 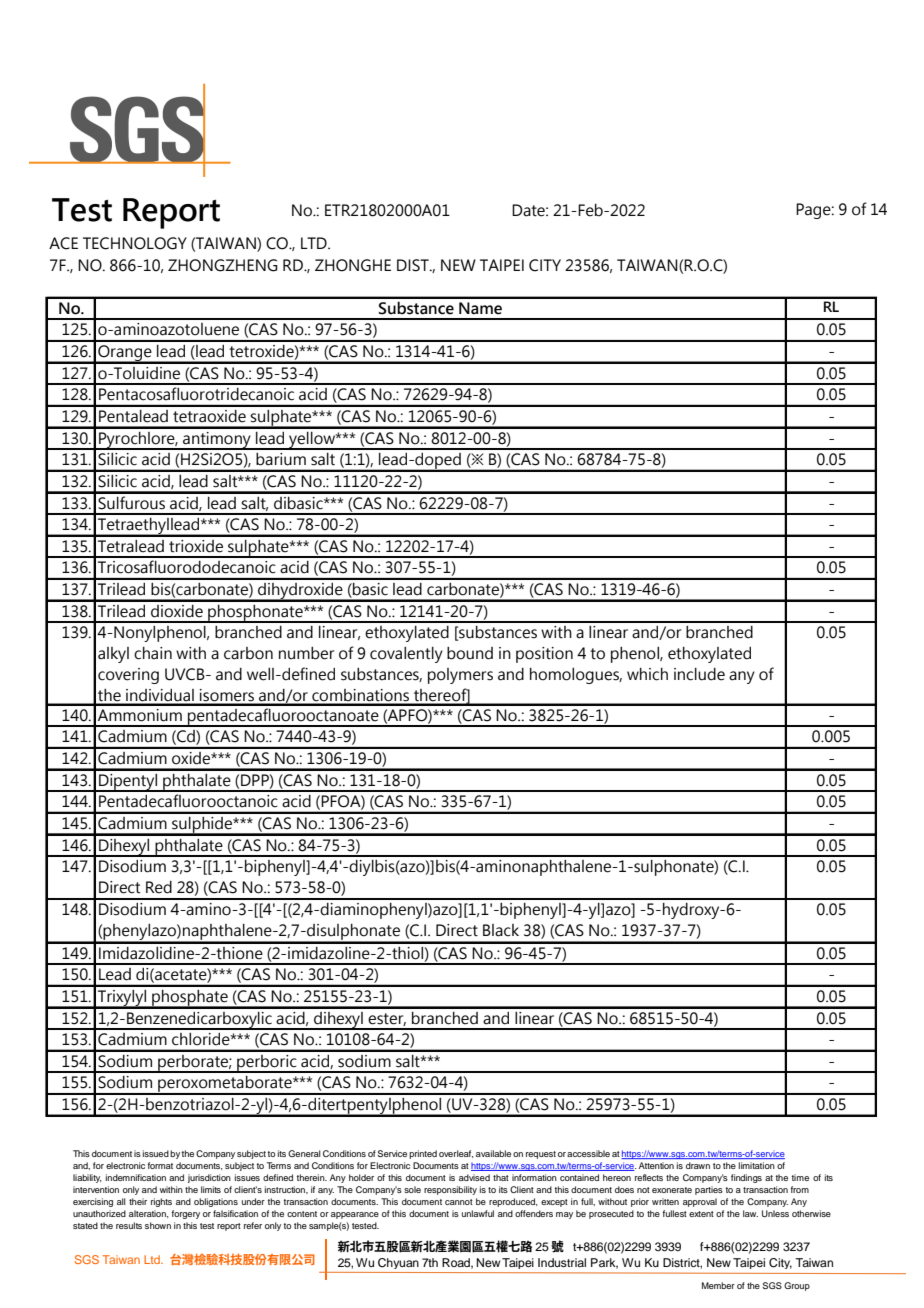 What do you see at coordinates (699, 674) in the screenshot?
I see `include` at bounding box center [699, 674].
